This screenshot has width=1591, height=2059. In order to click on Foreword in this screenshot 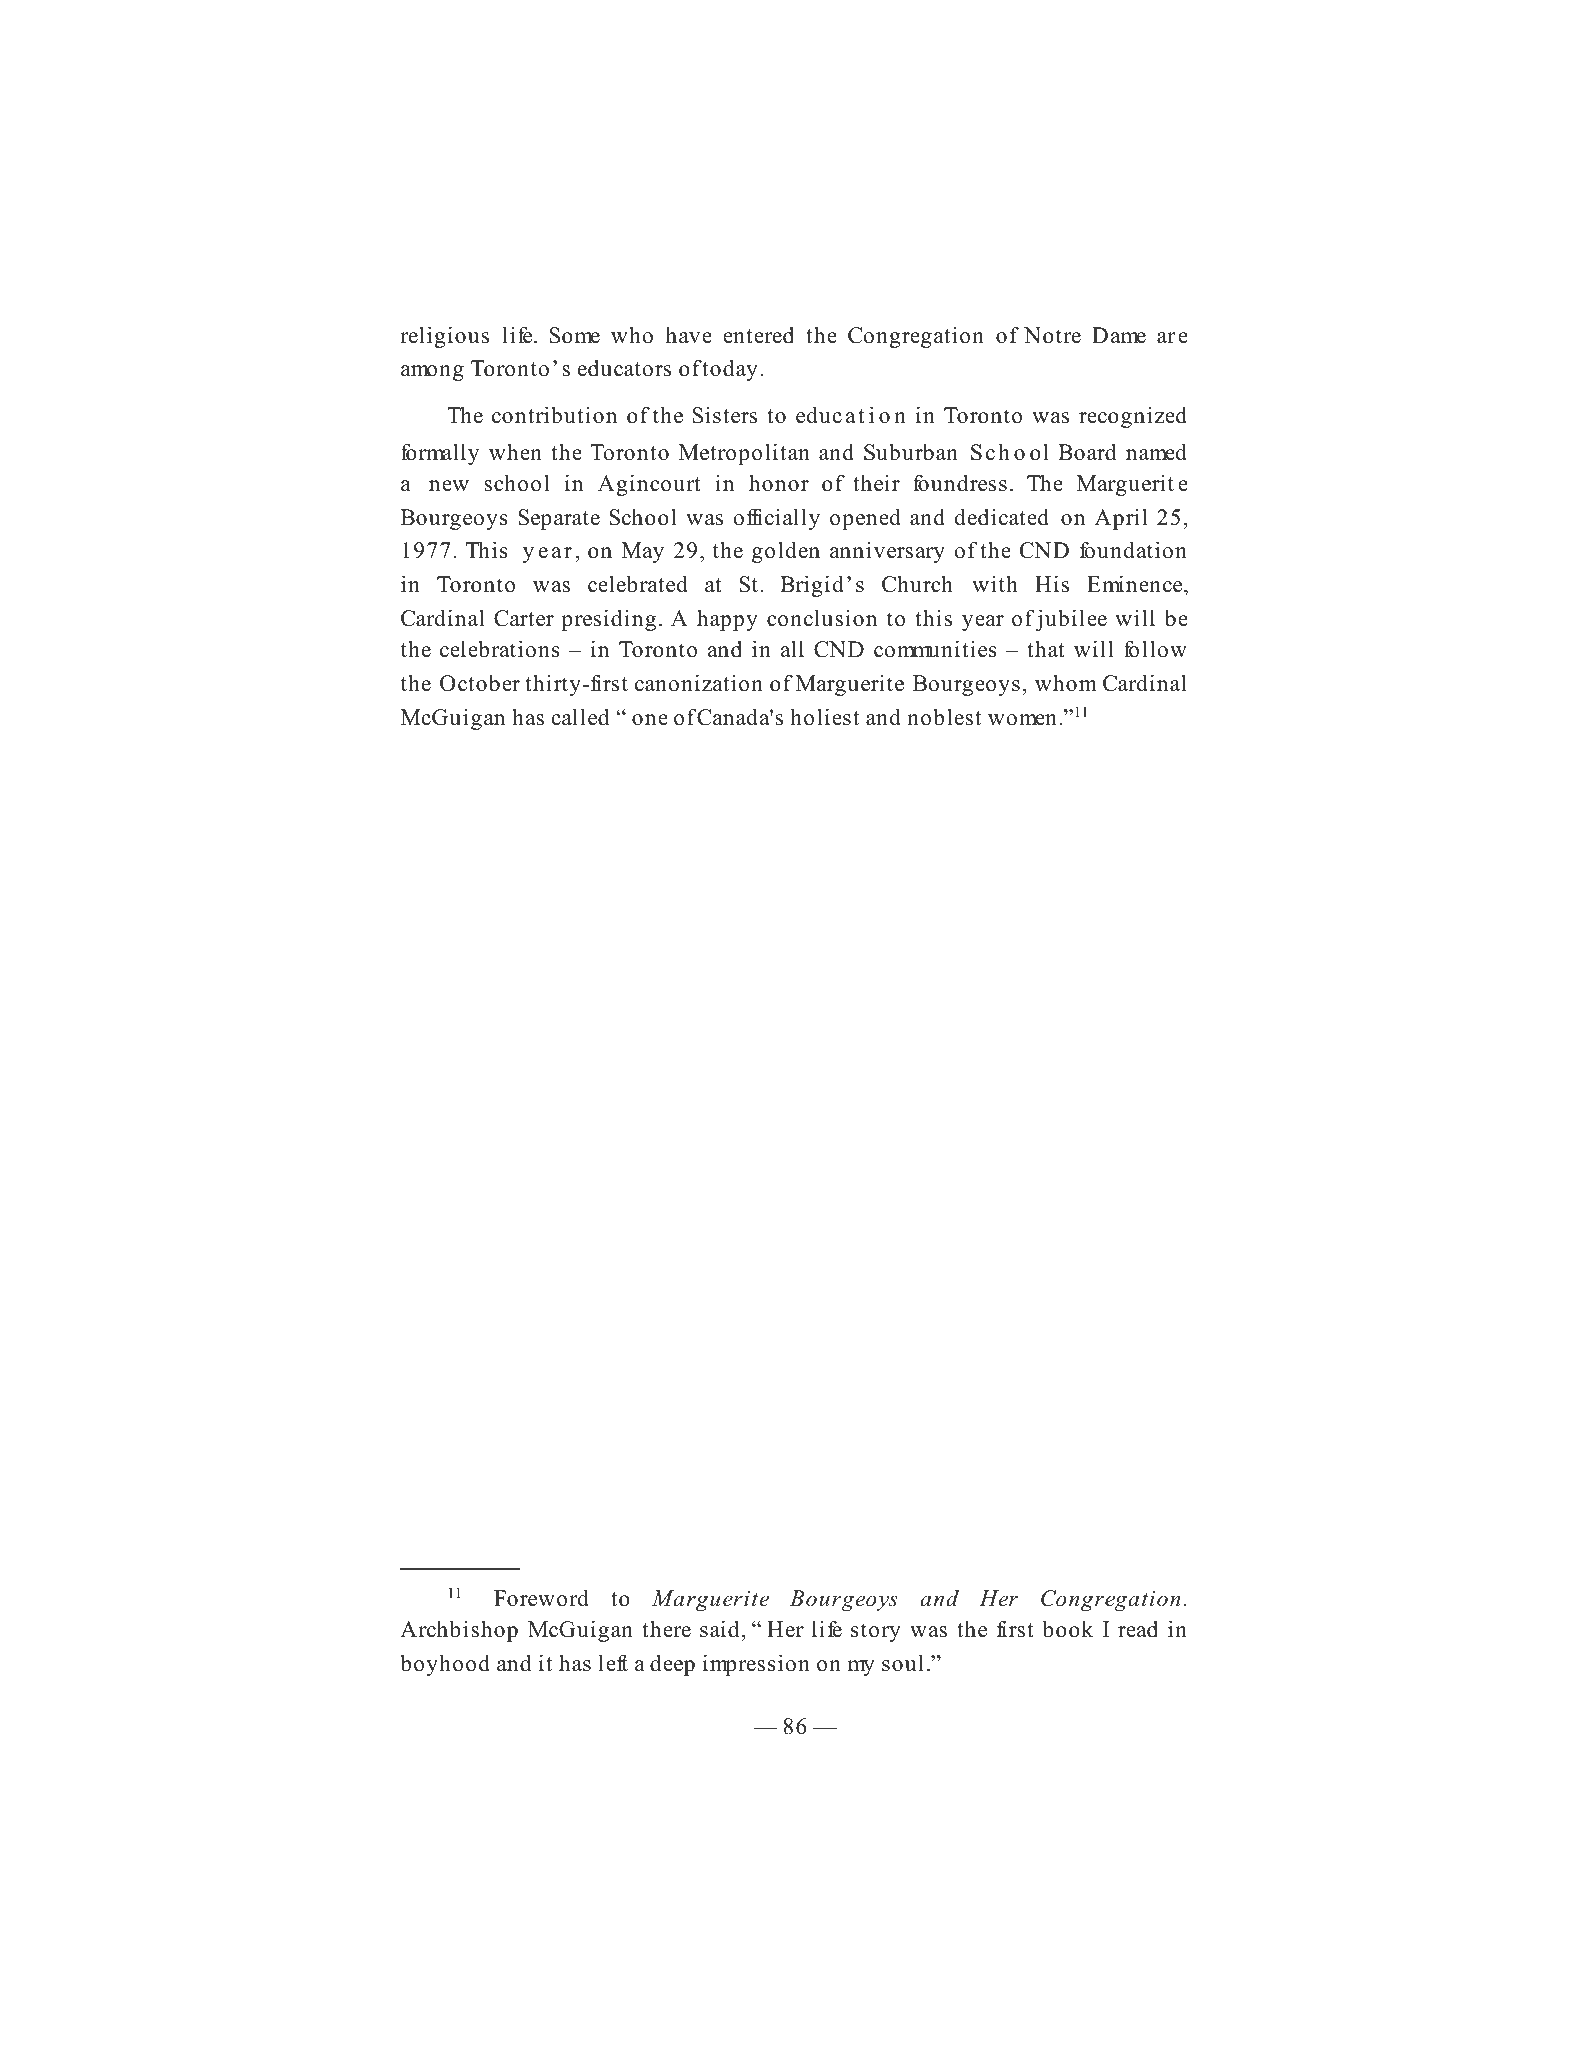, I will do `click(541, 1598)`.
